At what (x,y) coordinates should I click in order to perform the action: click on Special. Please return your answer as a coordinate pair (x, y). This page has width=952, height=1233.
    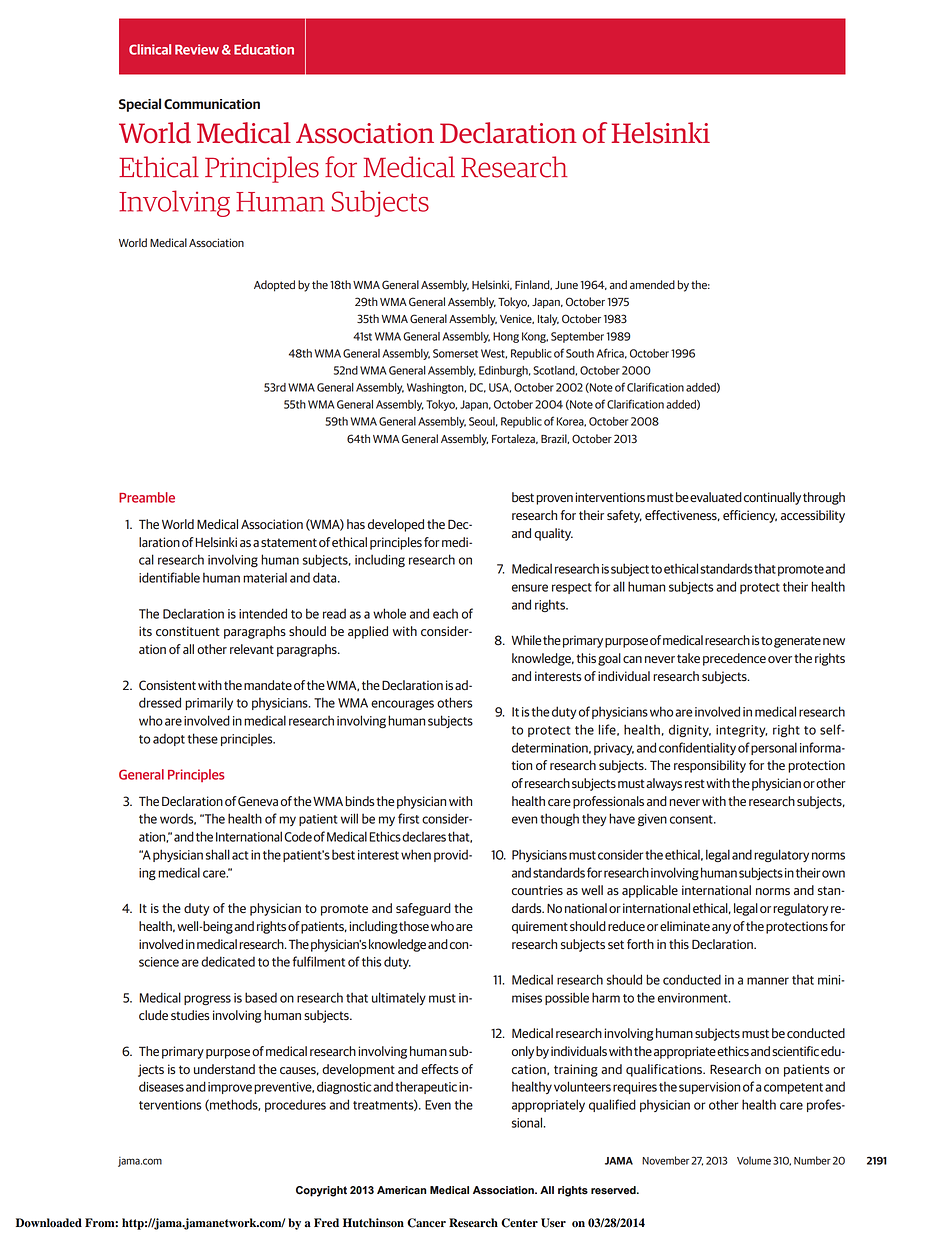
    Looking at the image, I should click on (140, 105).
